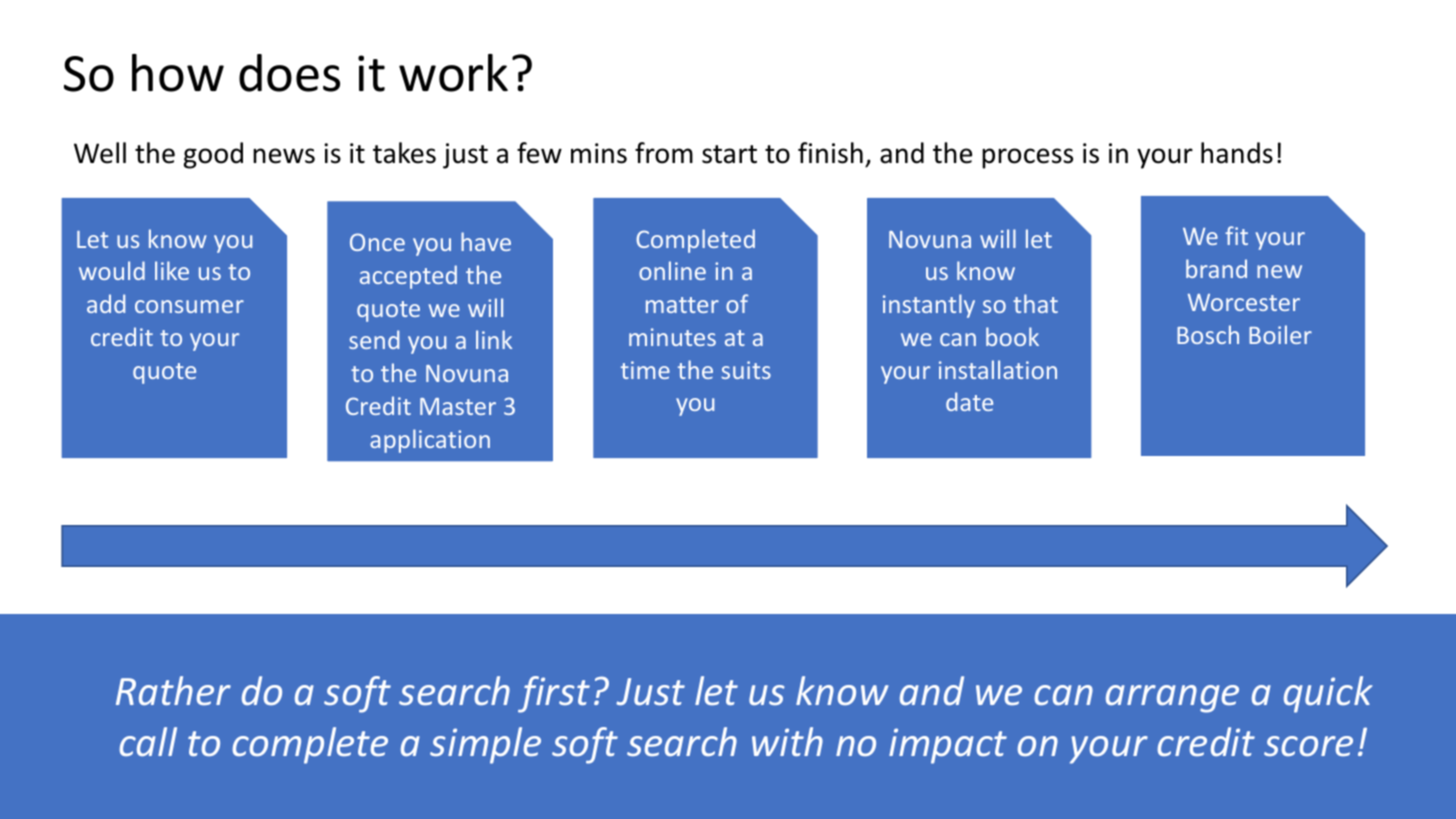  I want to click on hands, so click(1237, 153).
